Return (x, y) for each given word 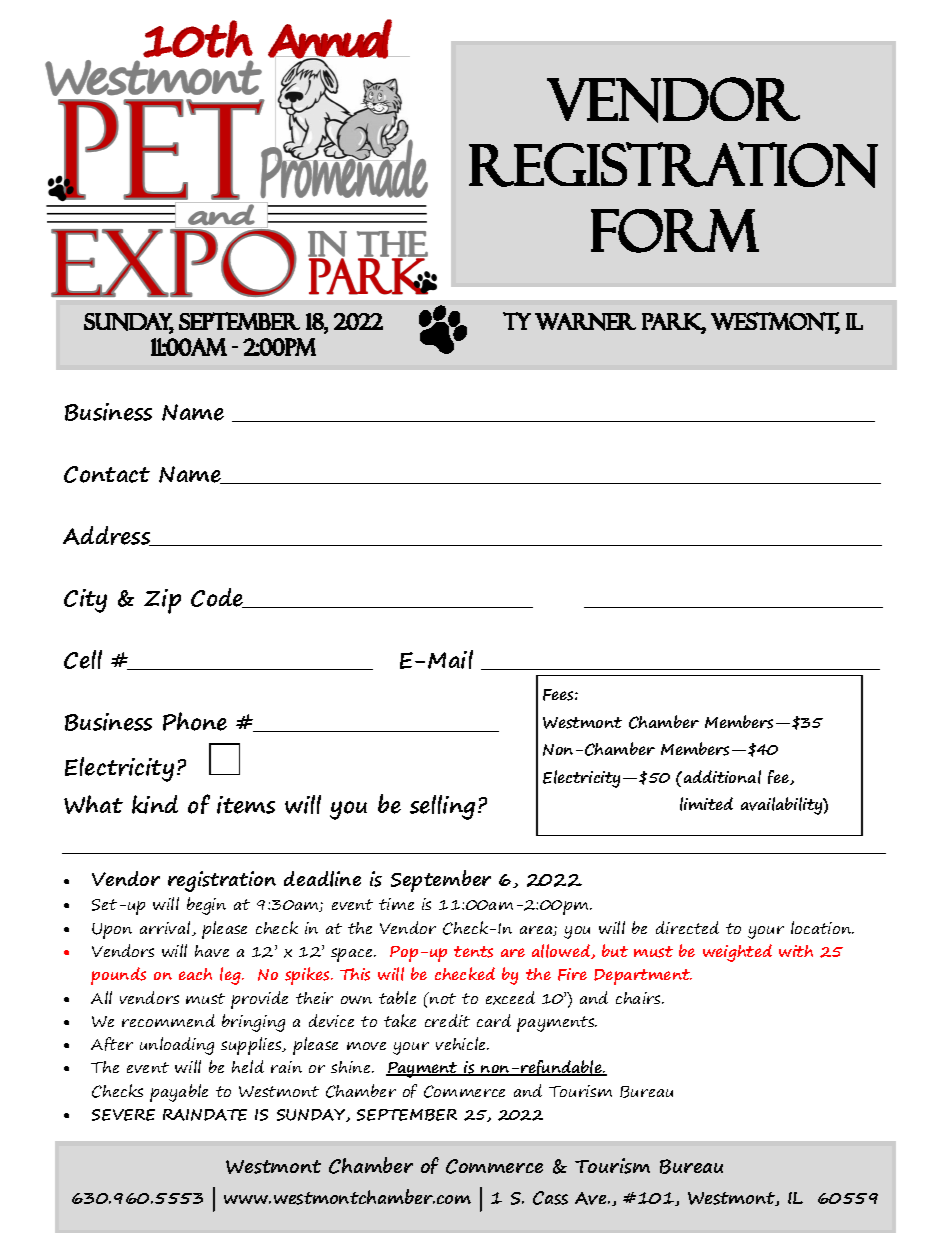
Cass (550, 1198)
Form (675, 231)
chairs (639, 998)
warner (585, 322)
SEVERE (123, 1115)
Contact (107, 474)
